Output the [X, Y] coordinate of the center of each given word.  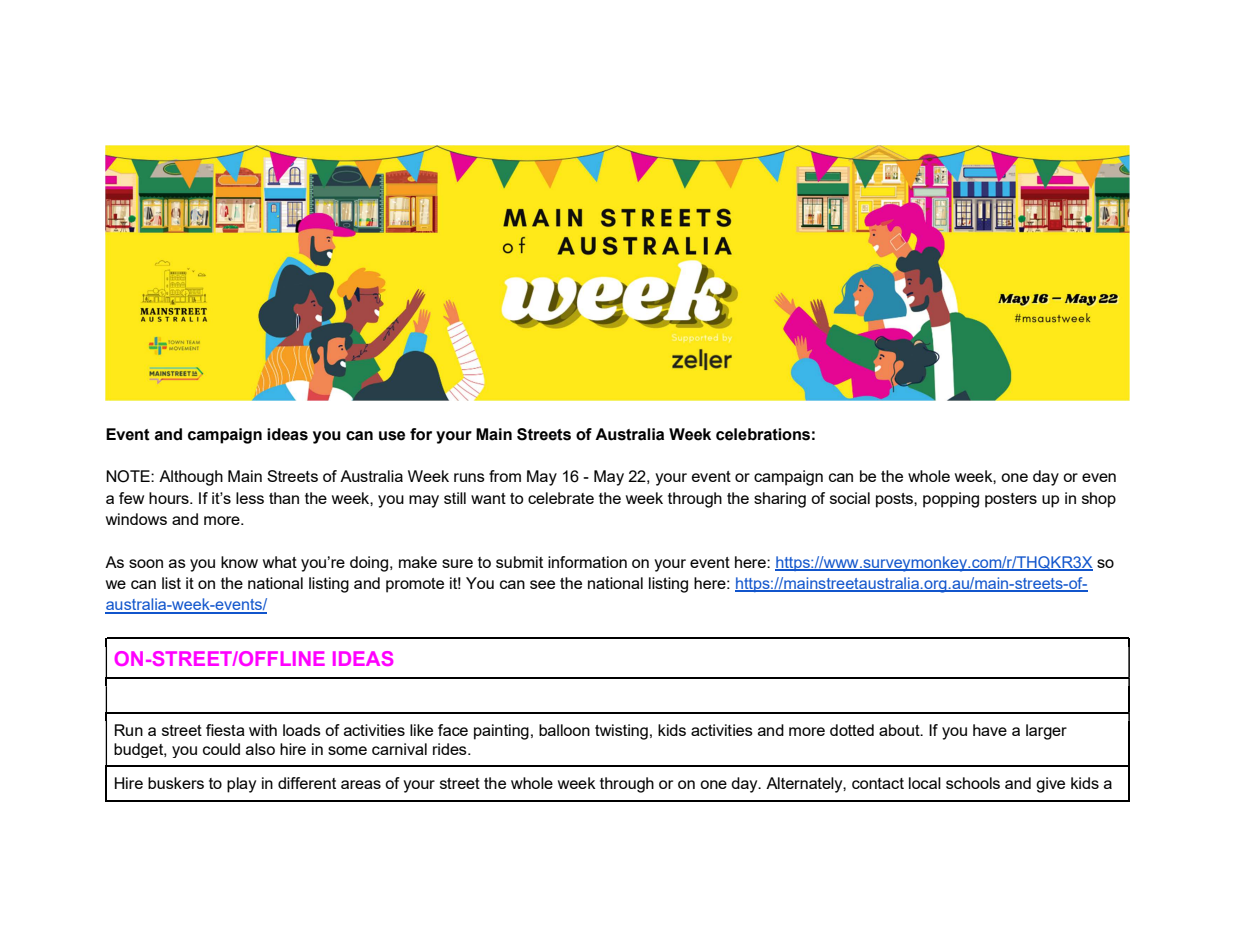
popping [951, 500]
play [241, 785]
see [542, 584]
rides [451, 749]
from [505, 476]
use [392, 436]
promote [415, 585]
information [587, 562]
